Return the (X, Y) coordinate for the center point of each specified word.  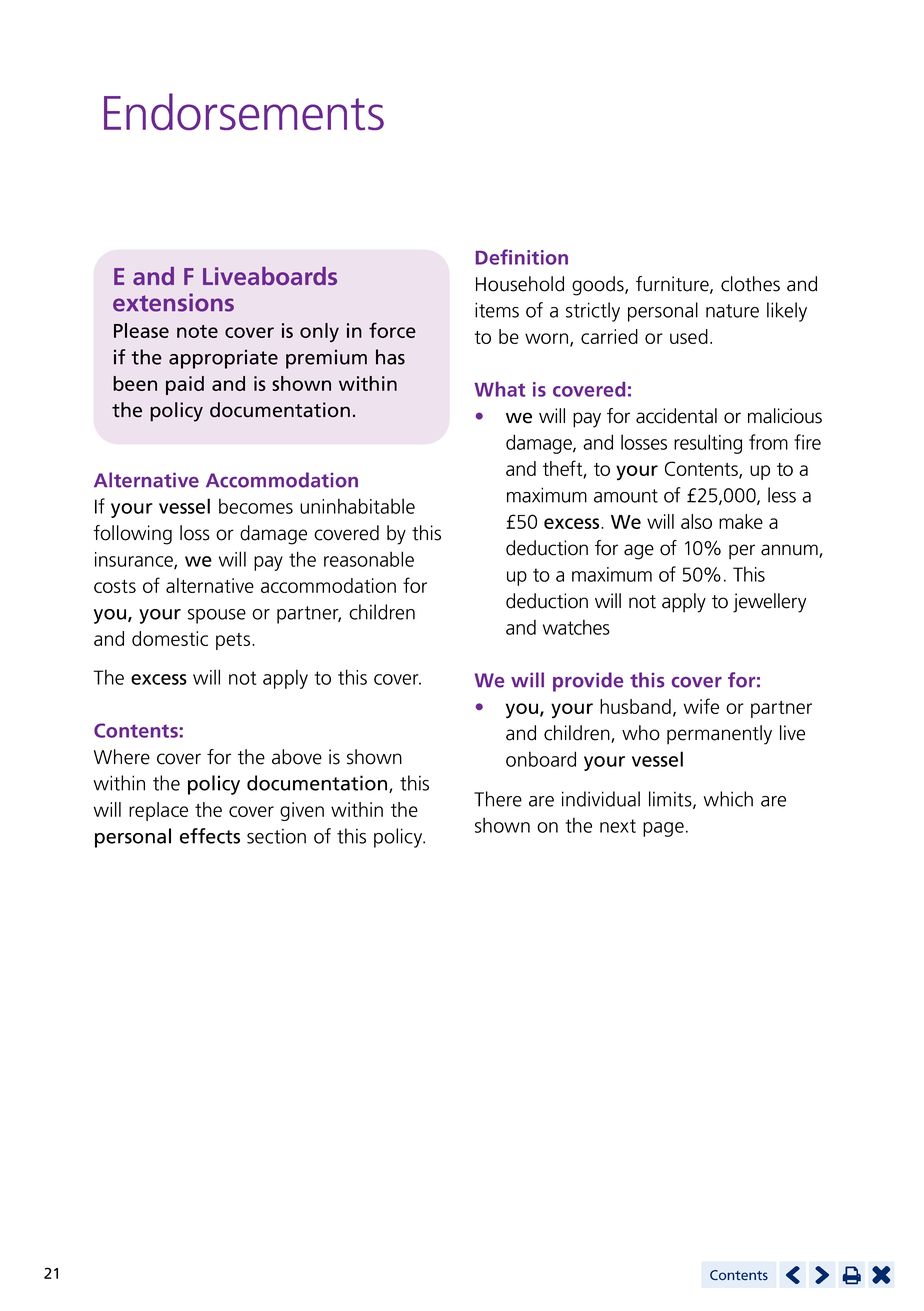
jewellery (769, 603)
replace (158, 811)
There (498, 799)
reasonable (369, 559)
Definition (522, 257)
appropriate (223, 359)
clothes (750, 284)
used (689, 336)
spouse (217, 616)
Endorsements (244, 111)
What (499, 389)
